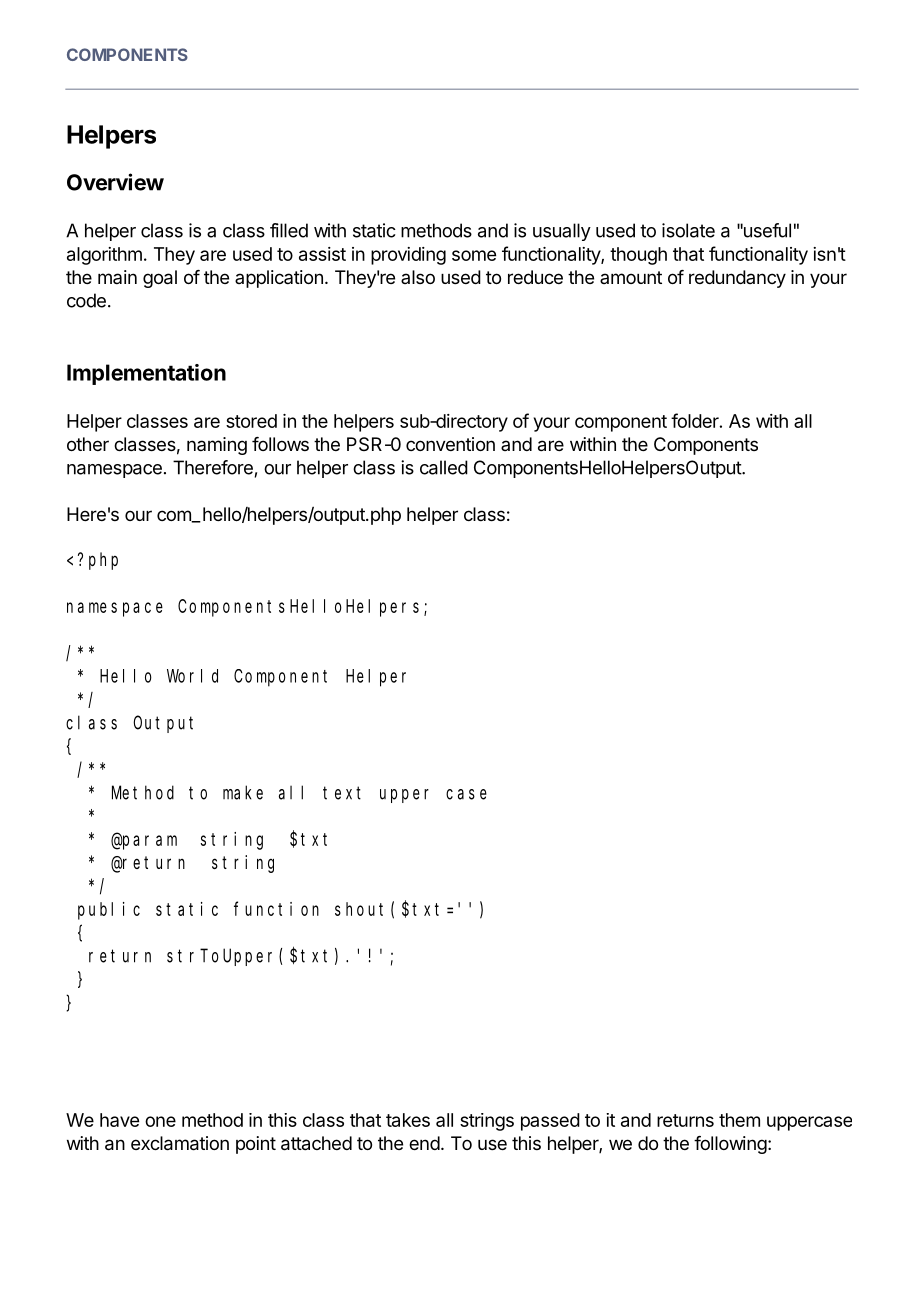  I want to click on following, so click(730, 1145).
